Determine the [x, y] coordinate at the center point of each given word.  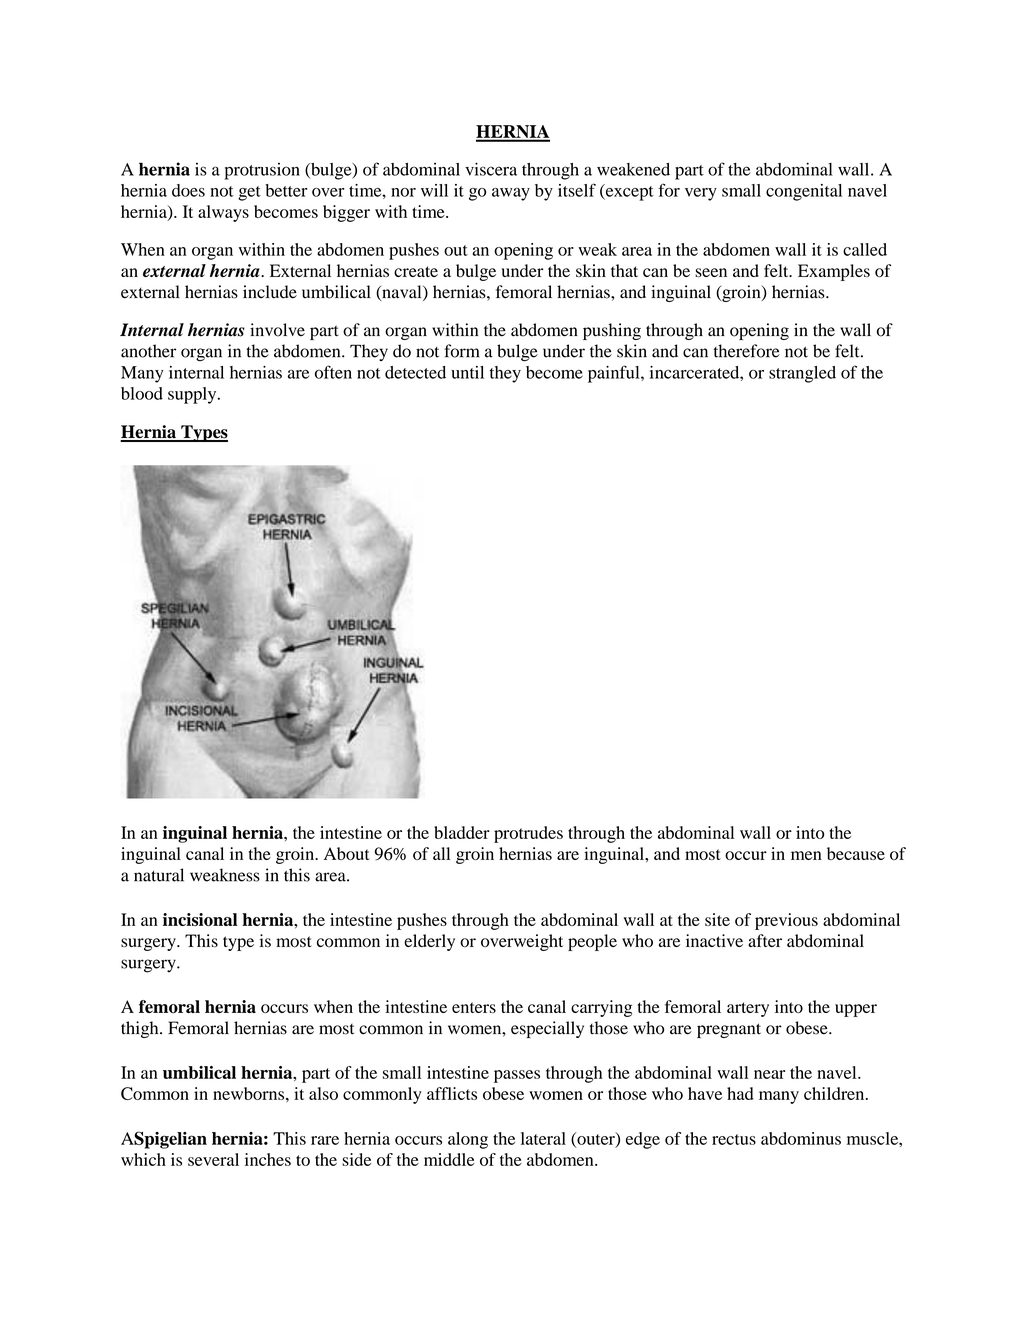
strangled [802, 374]
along [468, 1140]
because [856, 853]
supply [193, 395]
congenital [804, 192]
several [213, 1159]
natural [159, 875]
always [223, 213]
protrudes [528, 834]
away [511, 194]
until [467, 372]
